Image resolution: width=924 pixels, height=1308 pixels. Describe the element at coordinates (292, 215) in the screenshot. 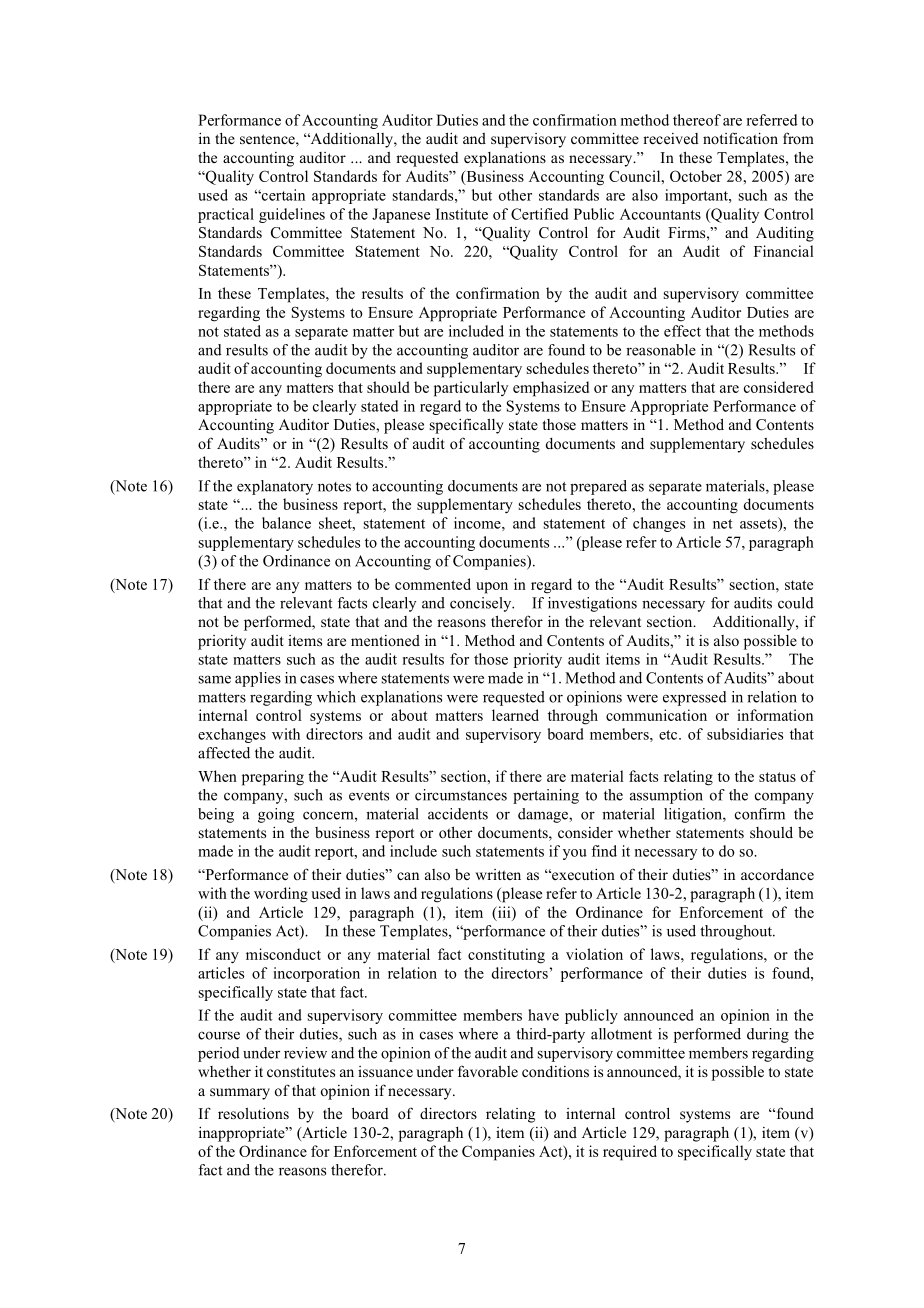

I see `guidelines` at that location.
